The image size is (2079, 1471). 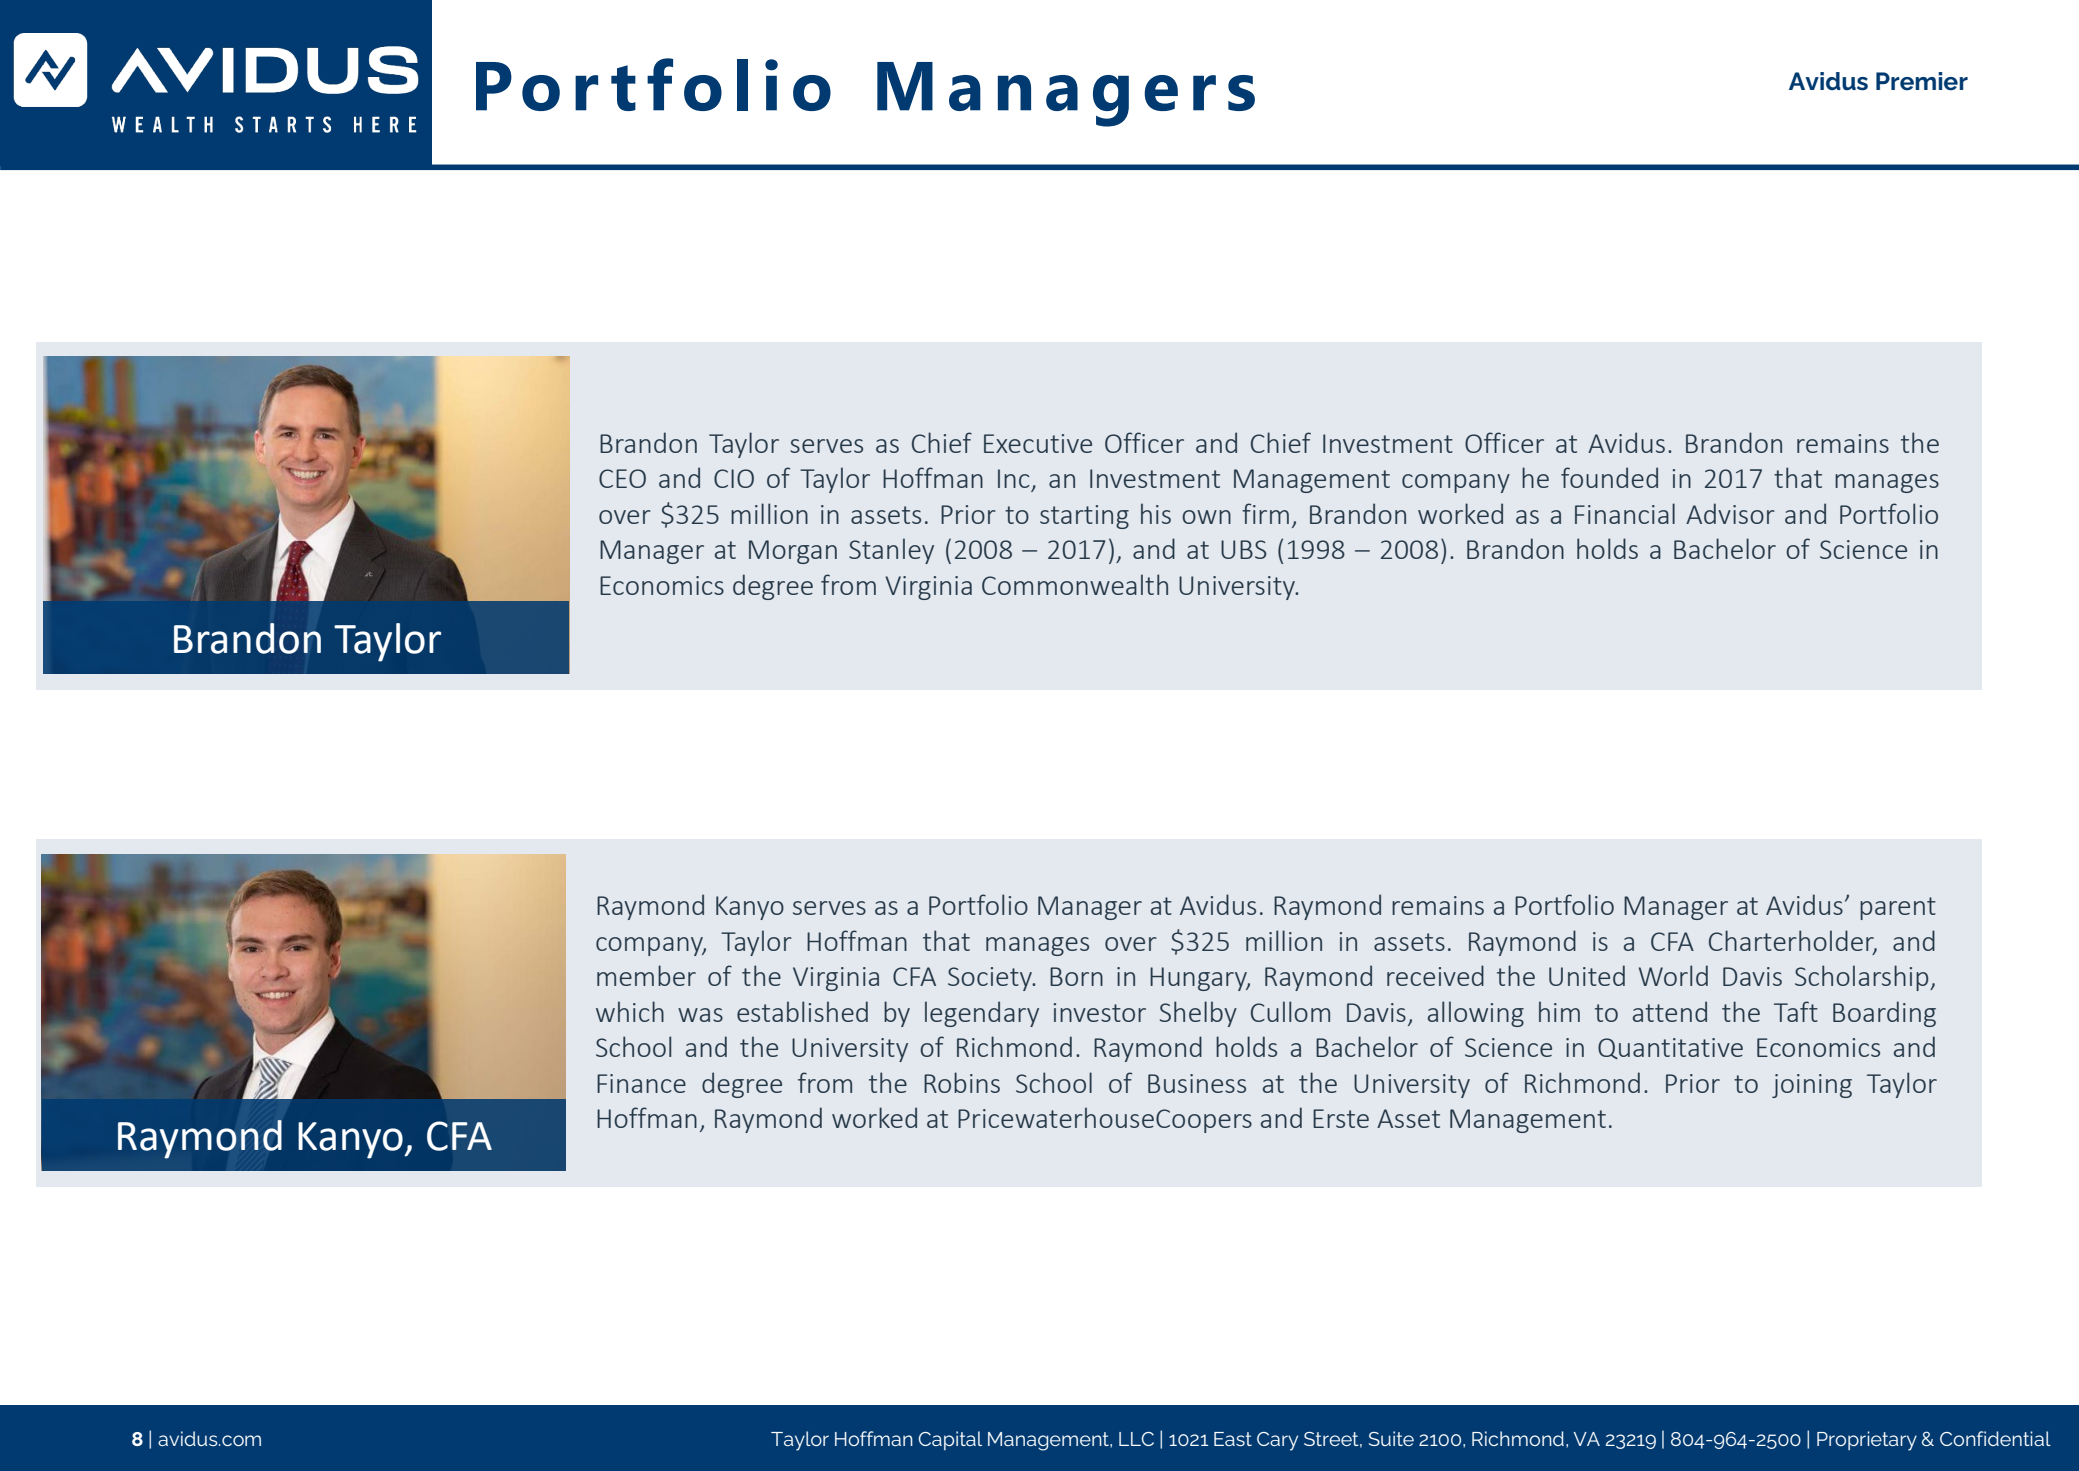 I want to click on Premier, so click(x=1922, y=81).
